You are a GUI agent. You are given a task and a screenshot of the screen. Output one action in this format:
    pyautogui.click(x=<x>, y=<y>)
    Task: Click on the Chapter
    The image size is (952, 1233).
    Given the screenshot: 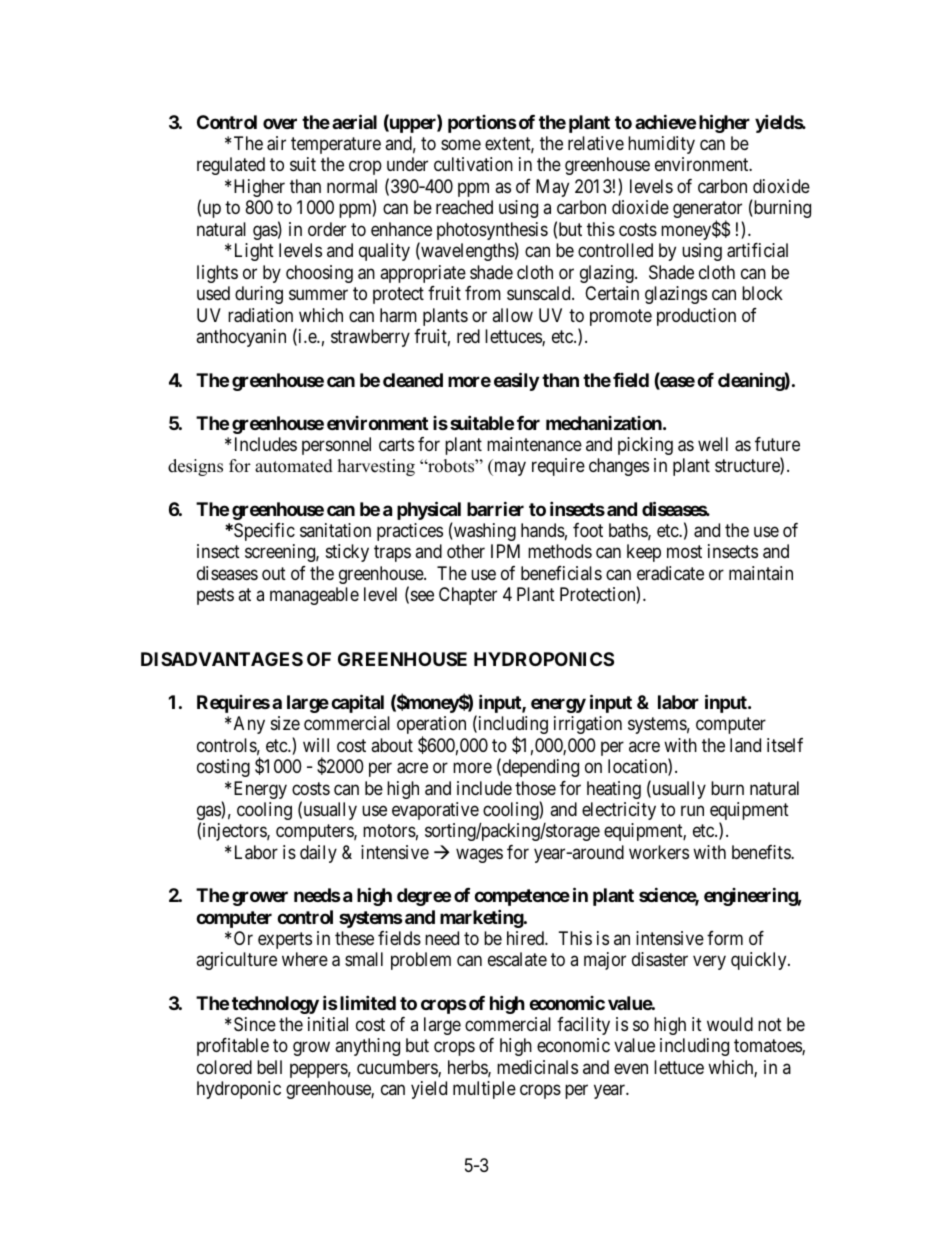 What is the action you would take?
    pyautogui.click(x=468, y=596)
